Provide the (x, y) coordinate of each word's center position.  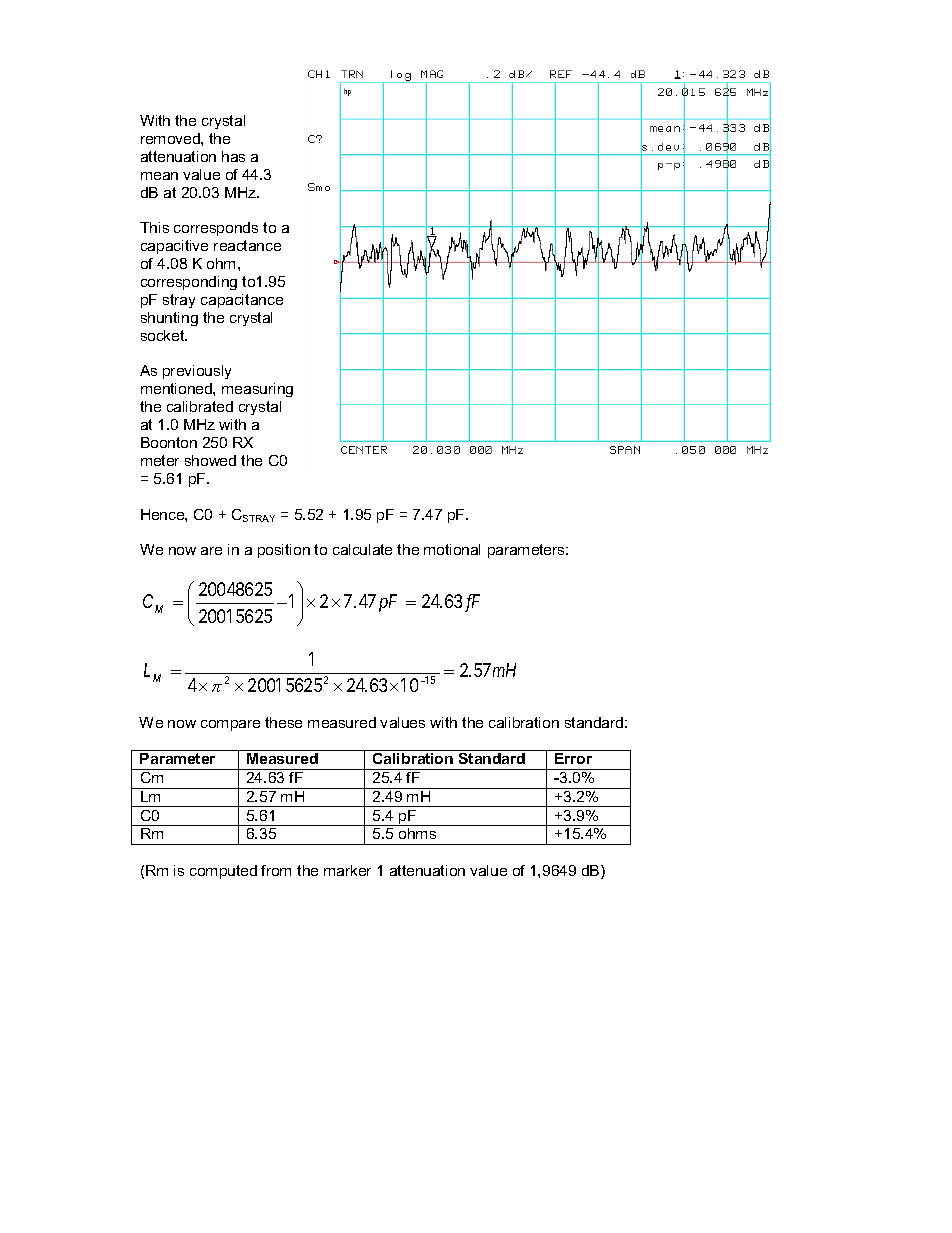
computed (223, 872)
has (233, 156)
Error (573, 758)
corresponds (216, 229)
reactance (247, 245)
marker (347, 870)
